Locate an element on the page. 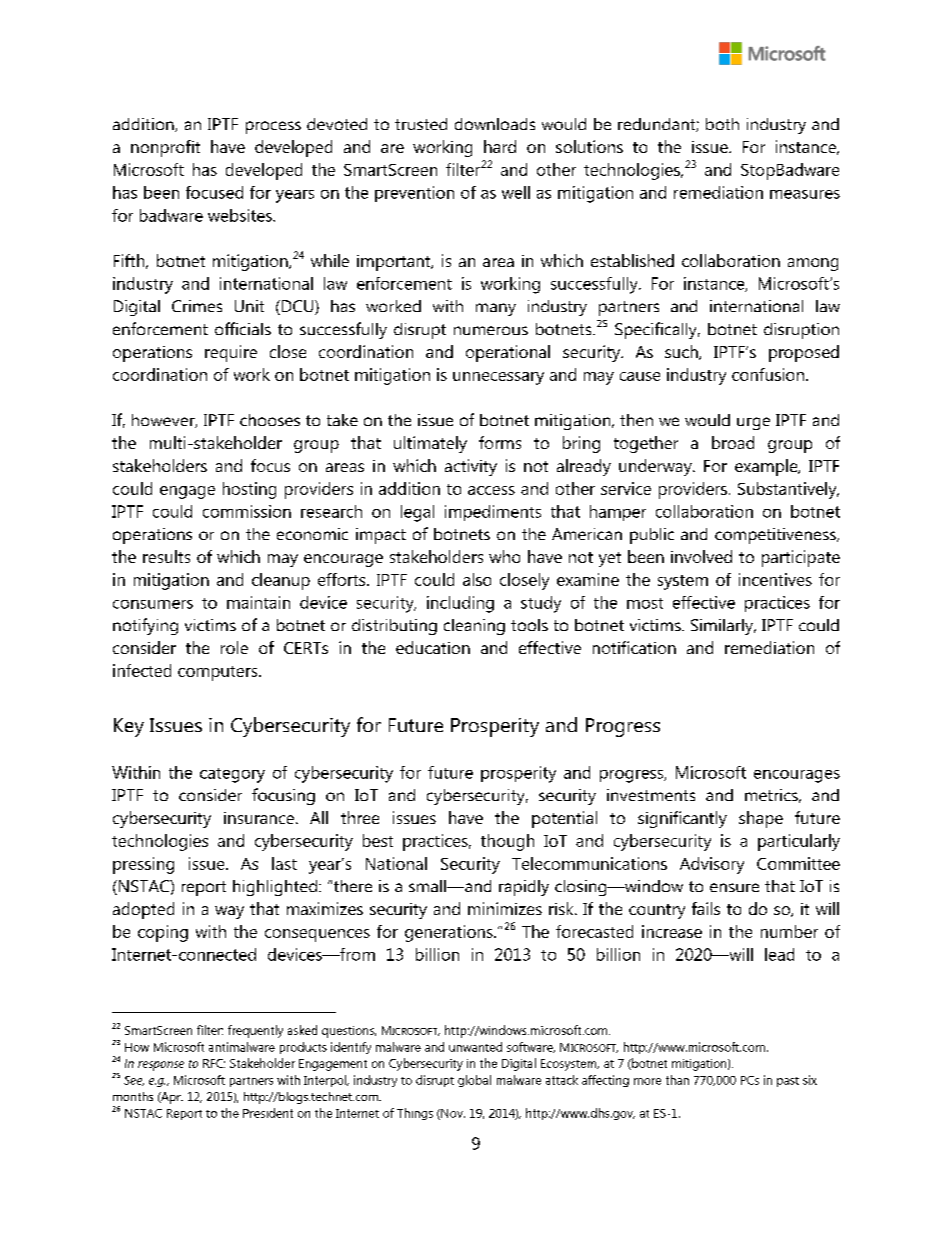 This image has width=952, height=1233. hard is located at coordinates (500, 146).
